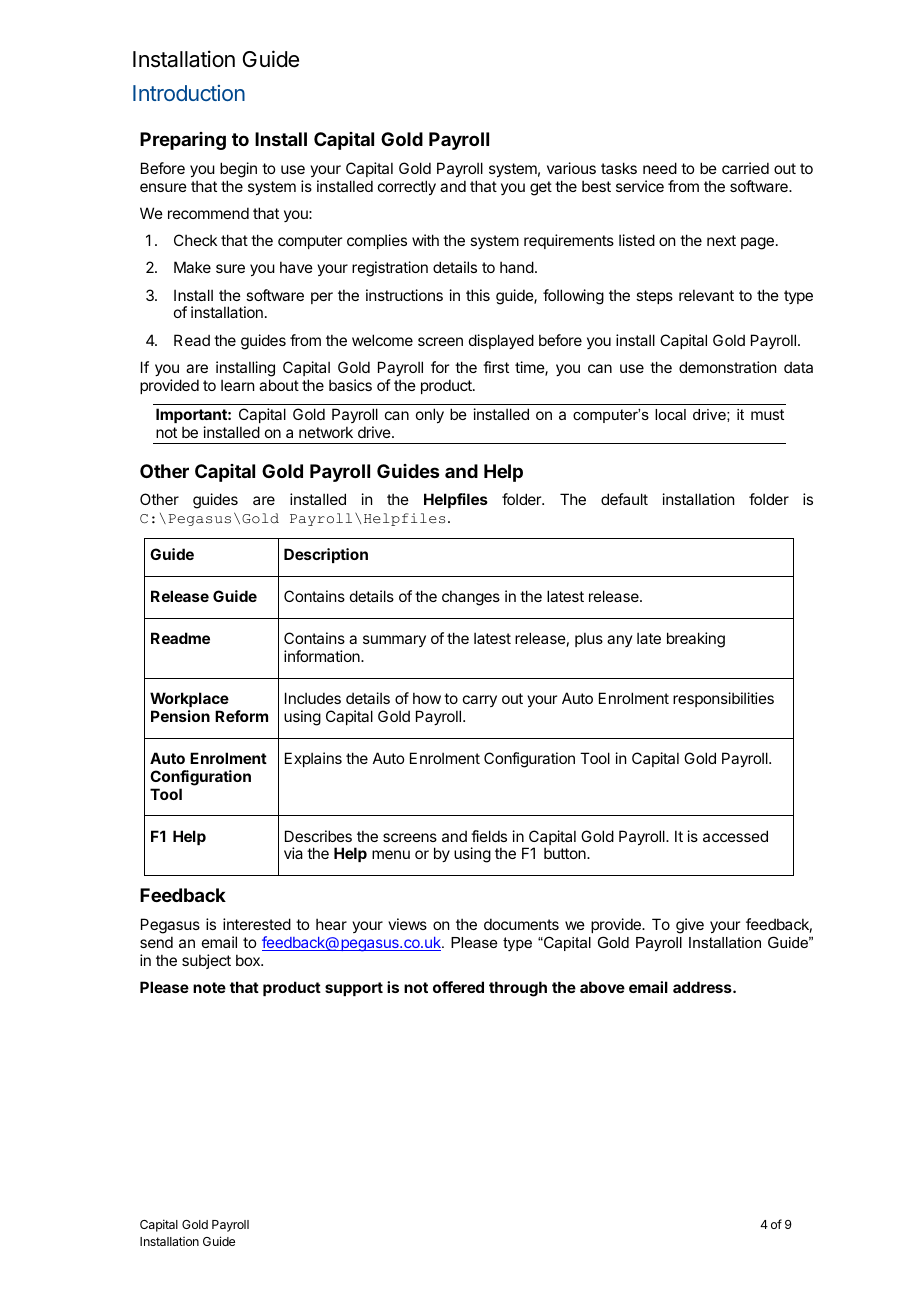 The height and width of the document is (1308, 924). Describe the element at coordinates (703, 987) in the document. I see `address` at that location.
